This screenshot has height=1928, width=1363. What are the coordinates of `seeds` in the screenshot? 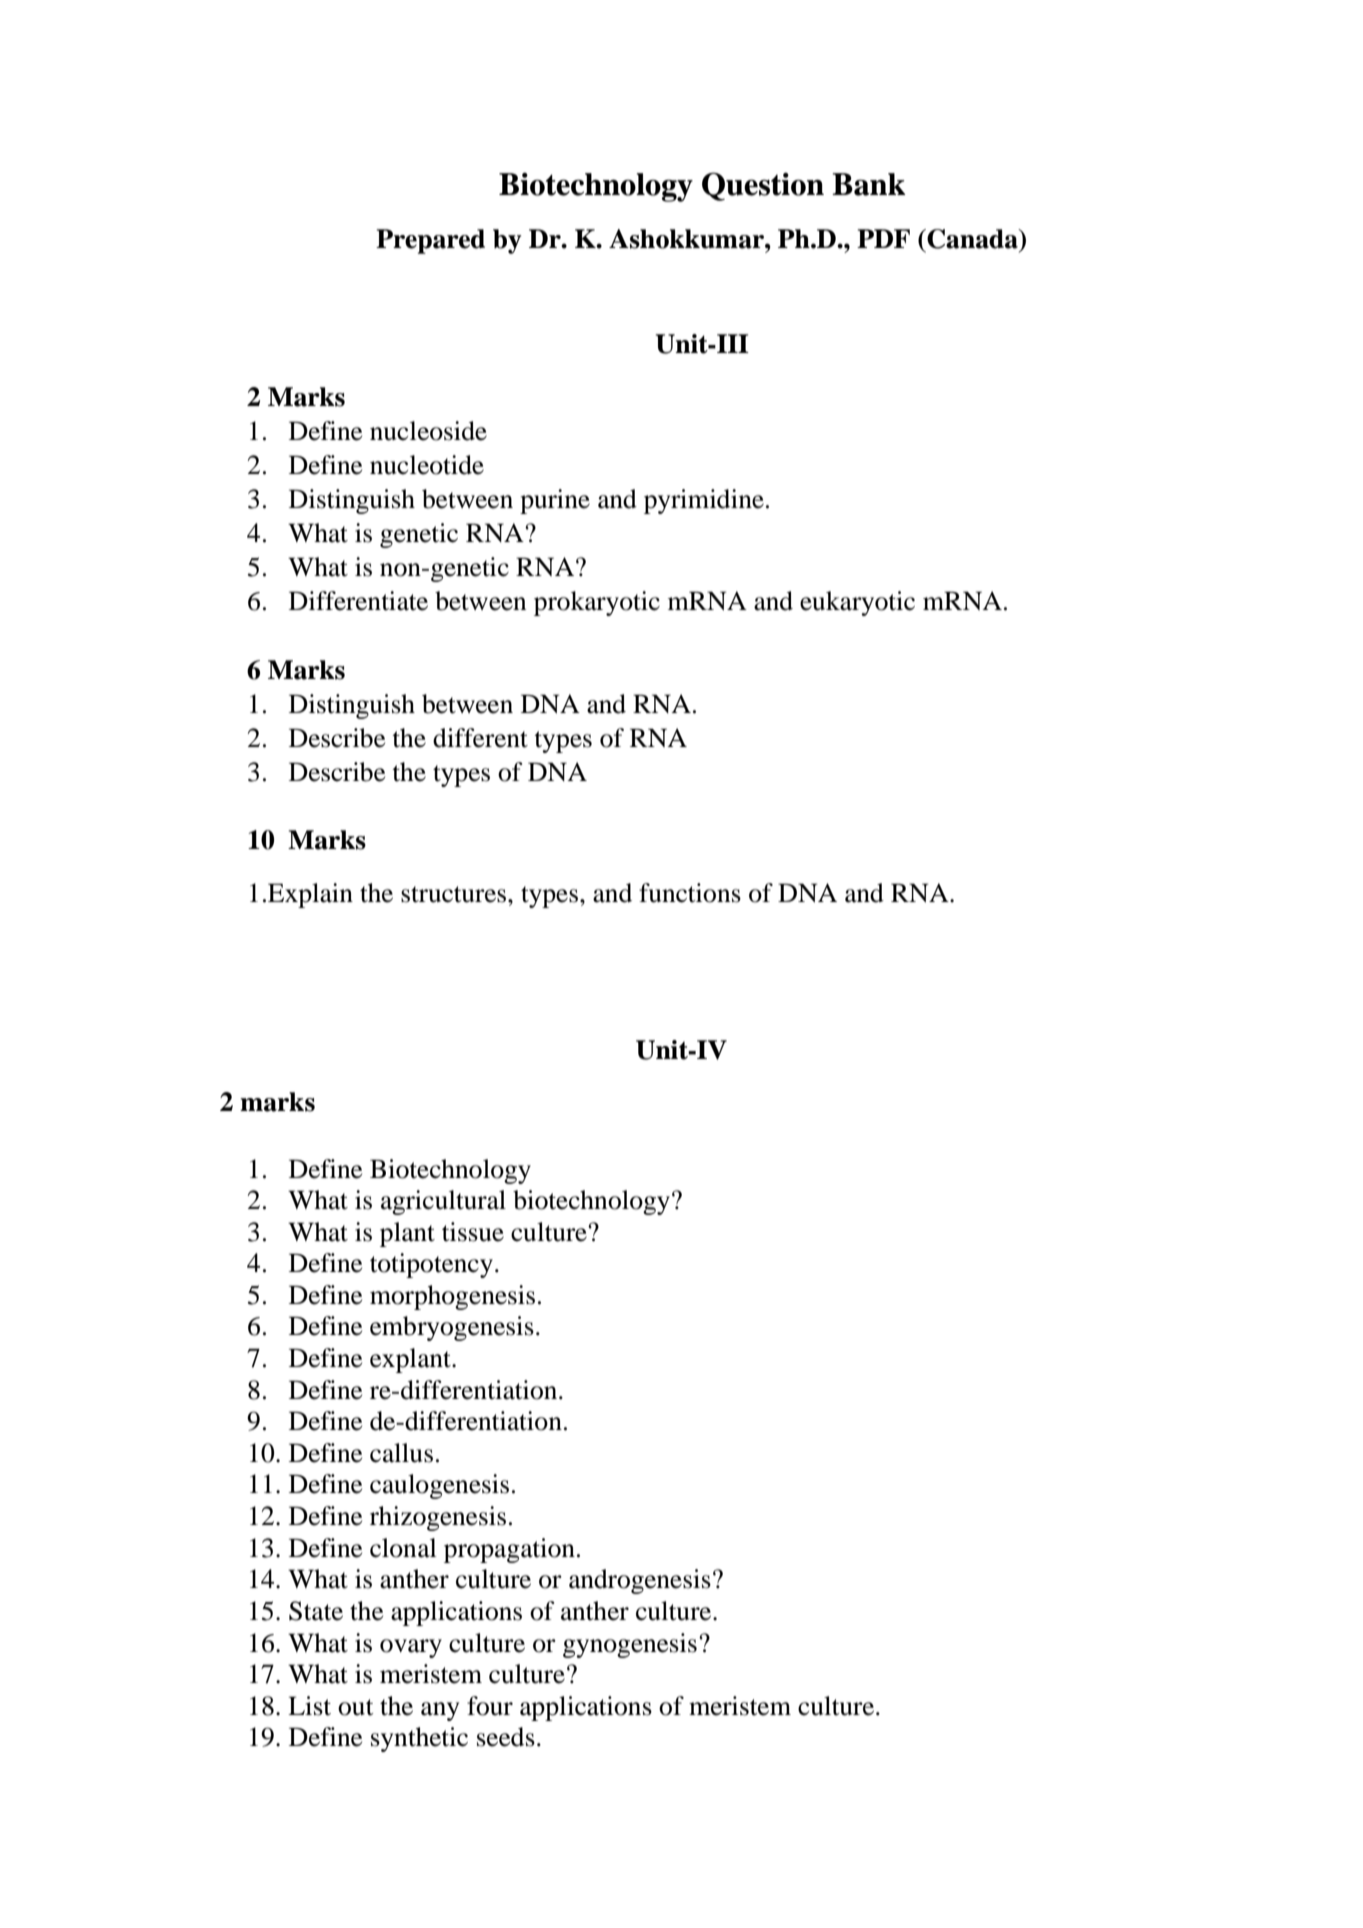 It's located at (506, 1737).
